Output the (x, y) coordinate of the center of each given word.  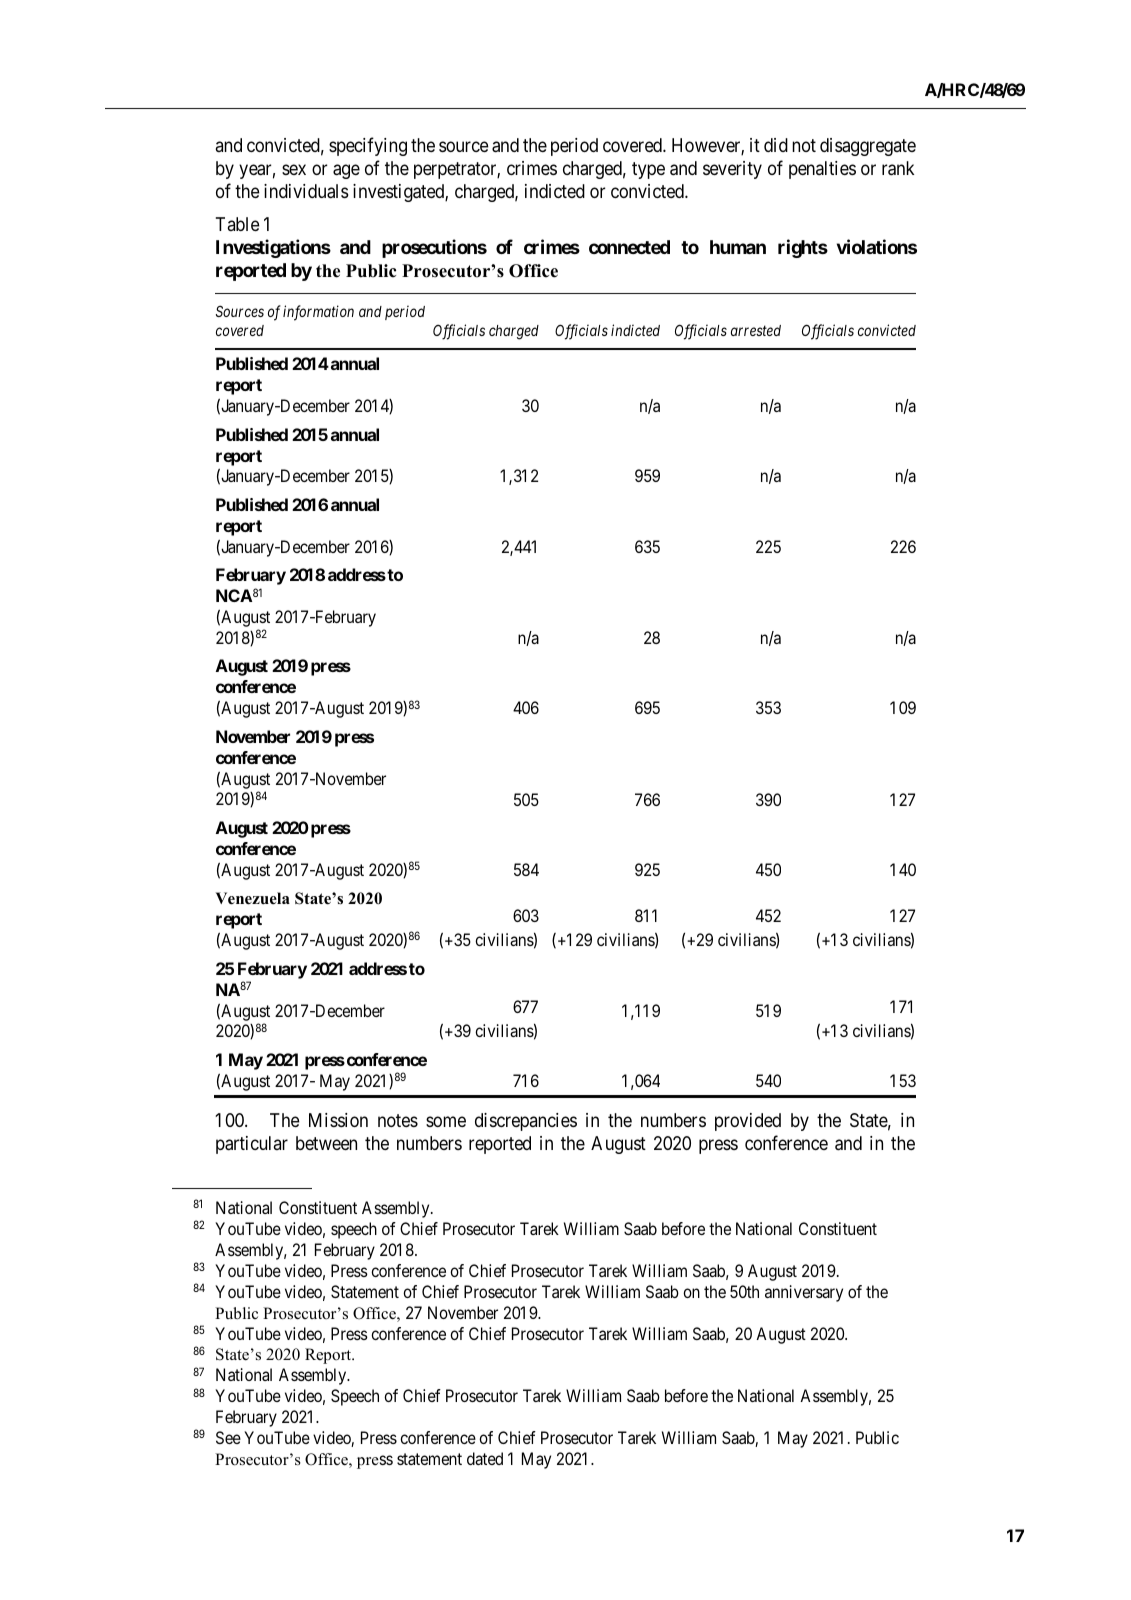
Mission (338, 1120)
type (648, 170)
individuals (306, 191)
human (738, 247)
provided (748, 1122)
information (318, 313)
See (228, 1437)
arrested (756, 330)
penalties (822, 170)
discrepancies (526, 1122)
